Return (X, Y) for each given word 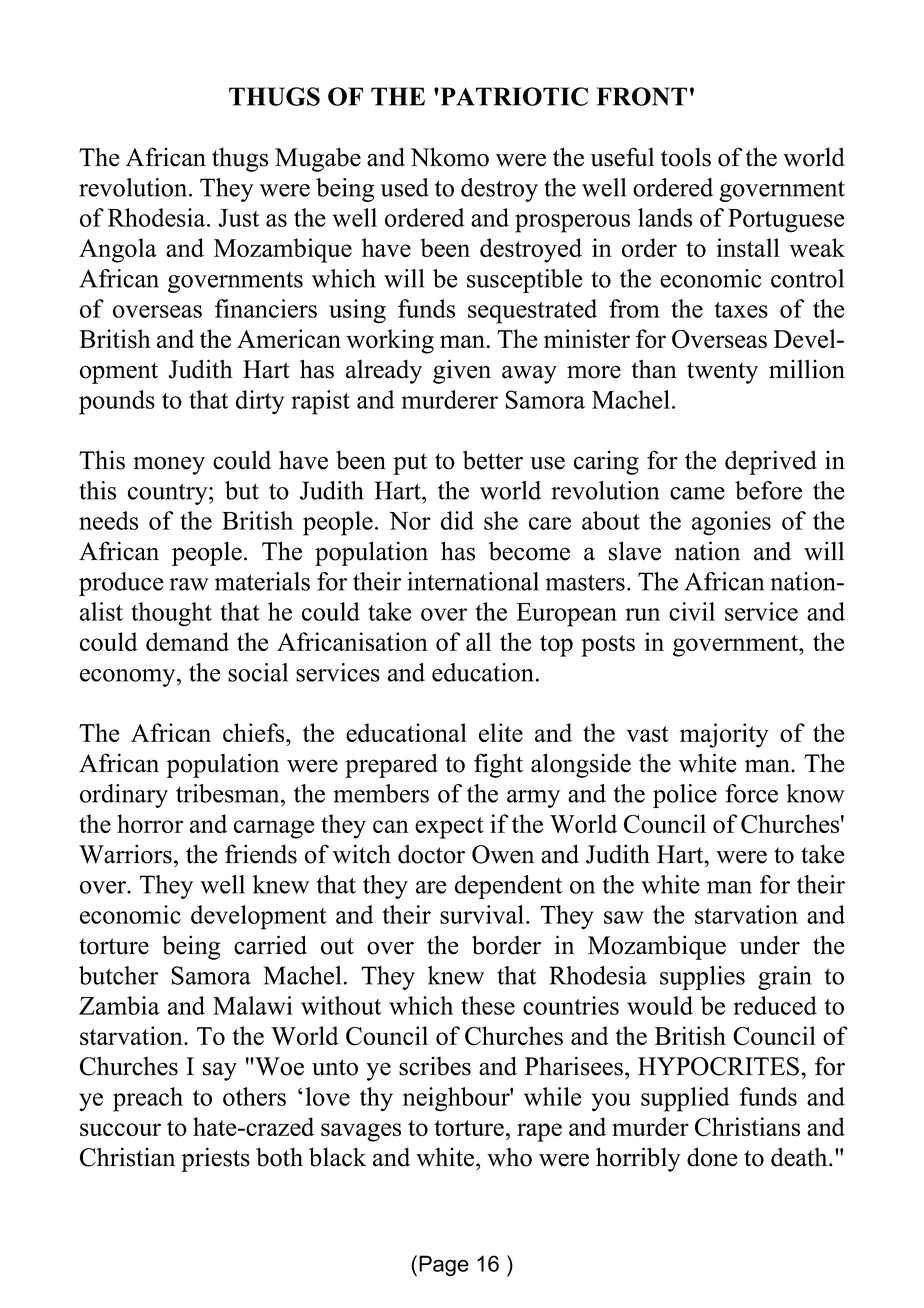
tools (686, 157)
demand (187, 641)
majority (724, 735)
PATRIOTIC (513, 96)
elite (501, 732)
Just (238, 218)
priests (215, 1159)
